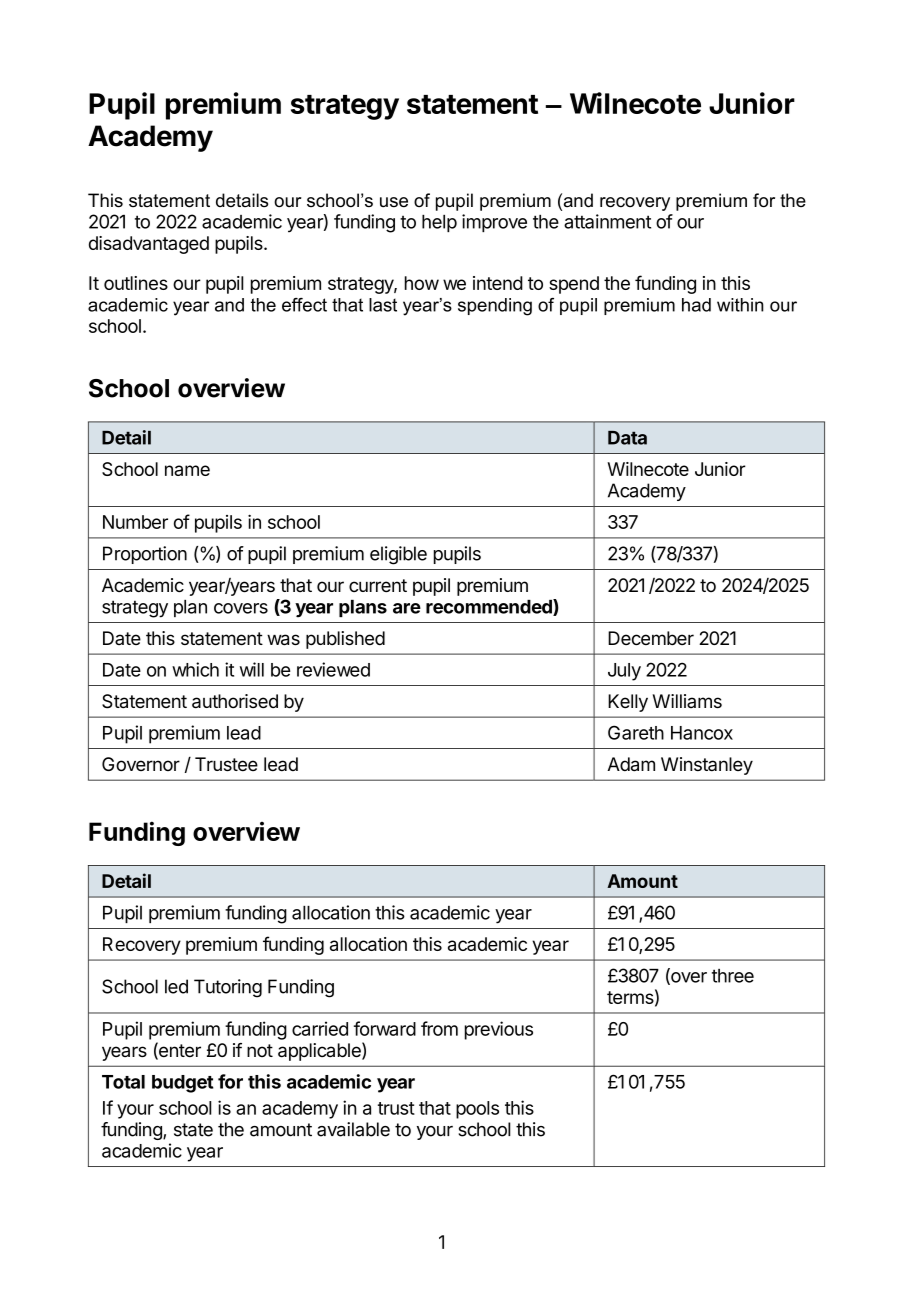  What do you see at coordinates (733, 976) in the image?
I see `three` at bounding box center [733, 976].
